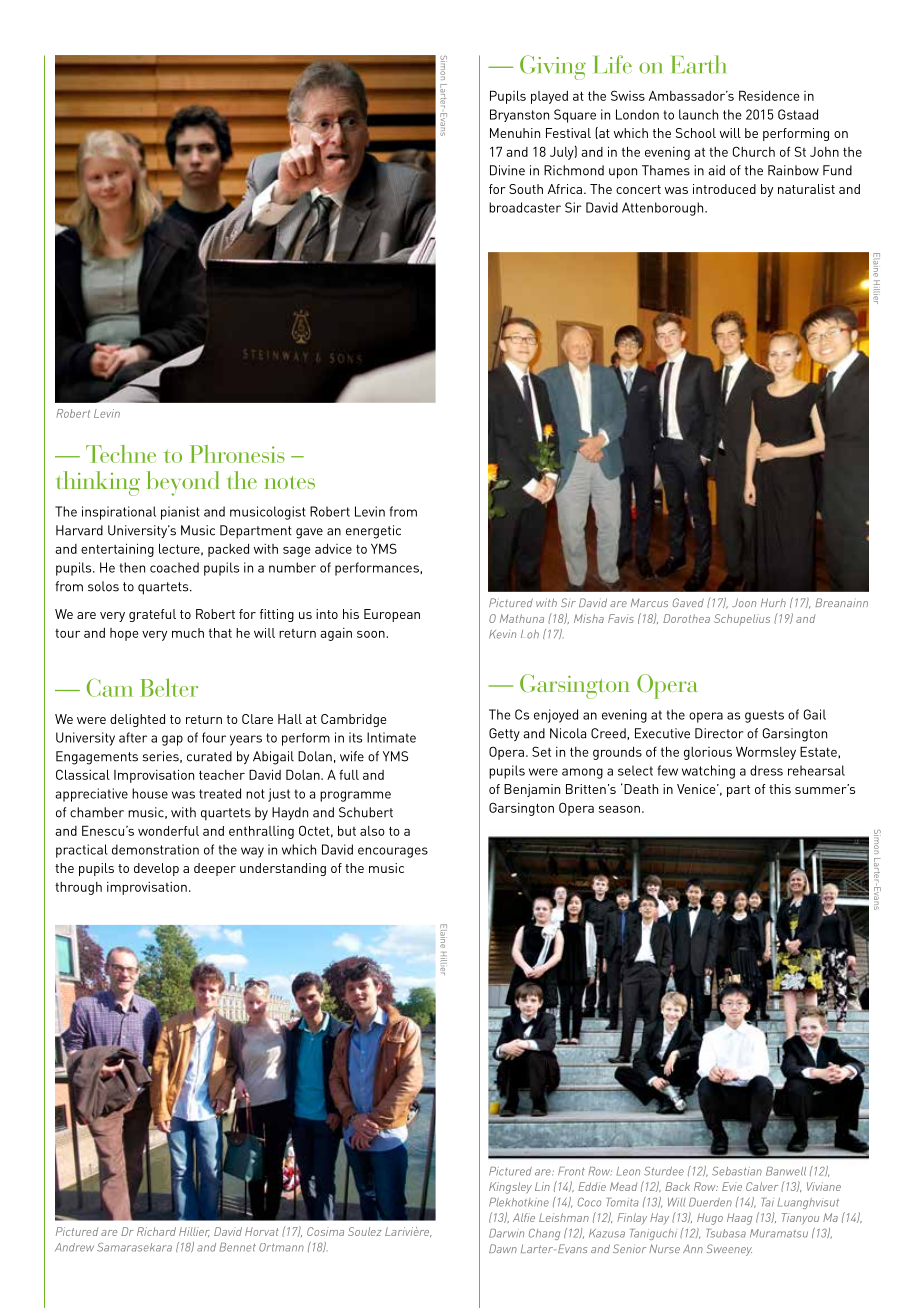 This screenshot has height=1308, width=924. Describe the element at coordinates (739, 1219) in the screenshot. I see `Haag` at that location.
